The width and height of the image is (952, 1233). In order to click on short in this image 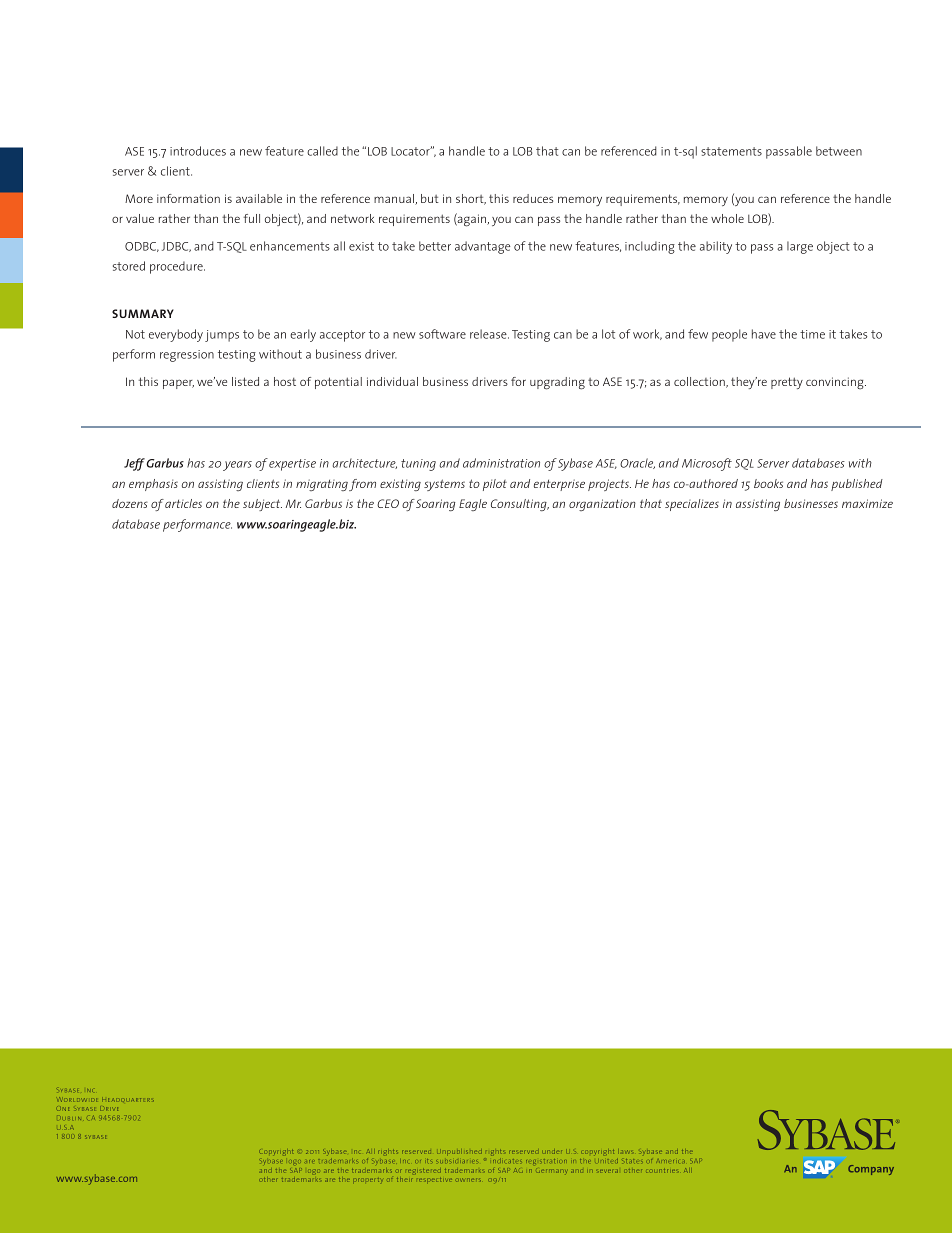, I will do `click(471, 199)`.
